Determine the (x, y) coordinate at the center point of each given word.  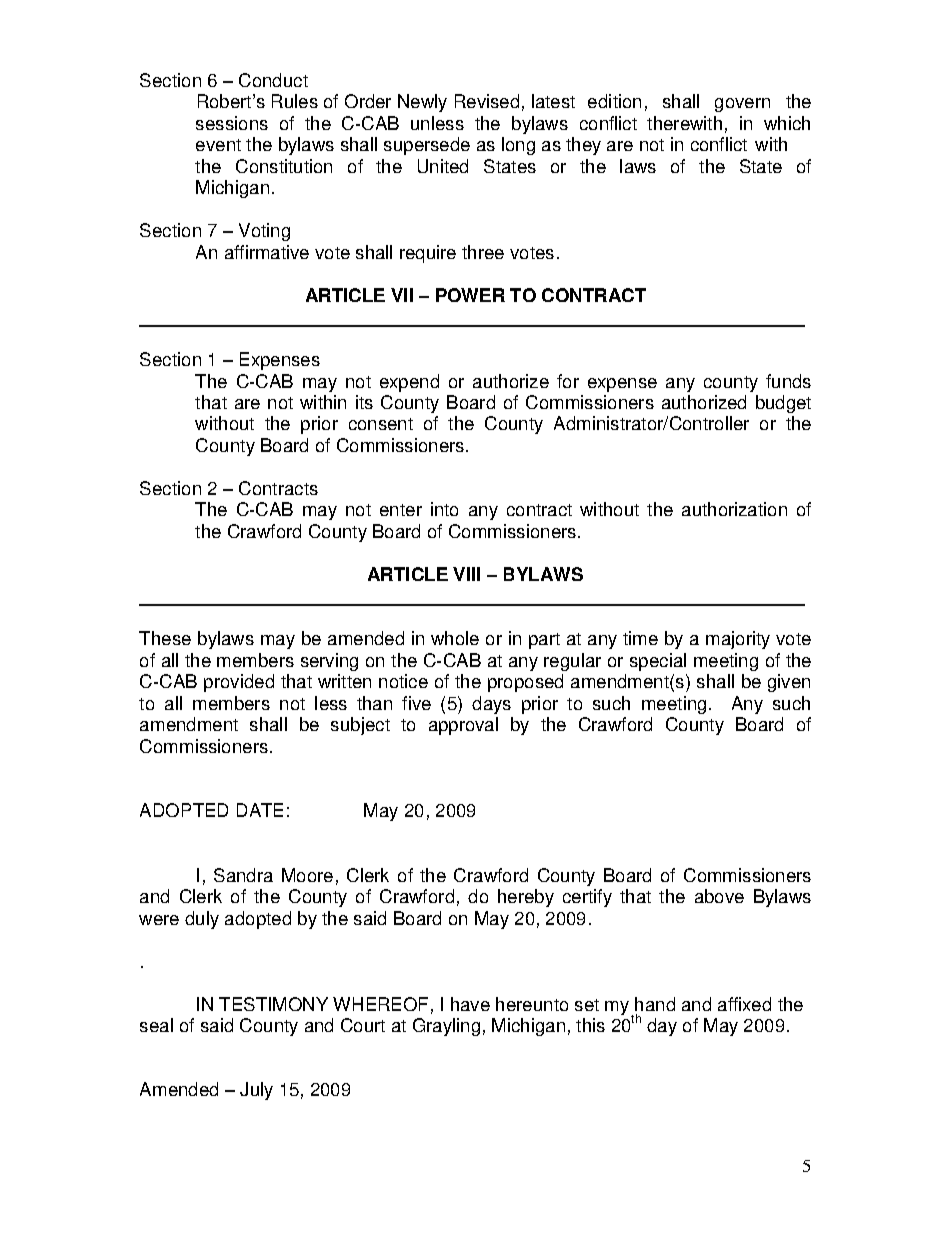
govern (742, 105)
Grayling (446, 1027)
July (256, 1091)
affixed (744, 1004)
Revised (487, 101)
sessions (232, 123)
